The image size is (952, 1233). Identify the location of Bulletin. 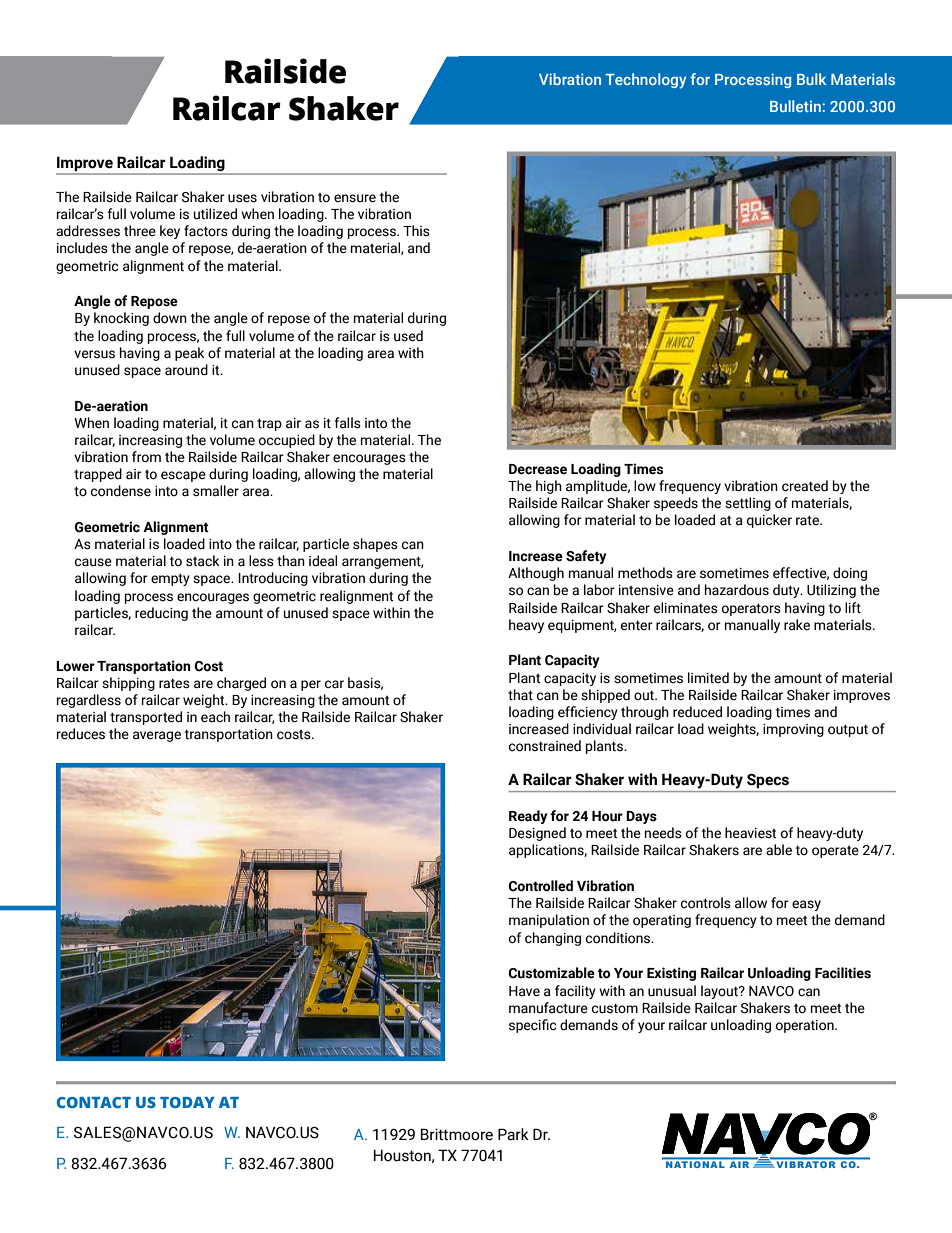
(796, 106).
